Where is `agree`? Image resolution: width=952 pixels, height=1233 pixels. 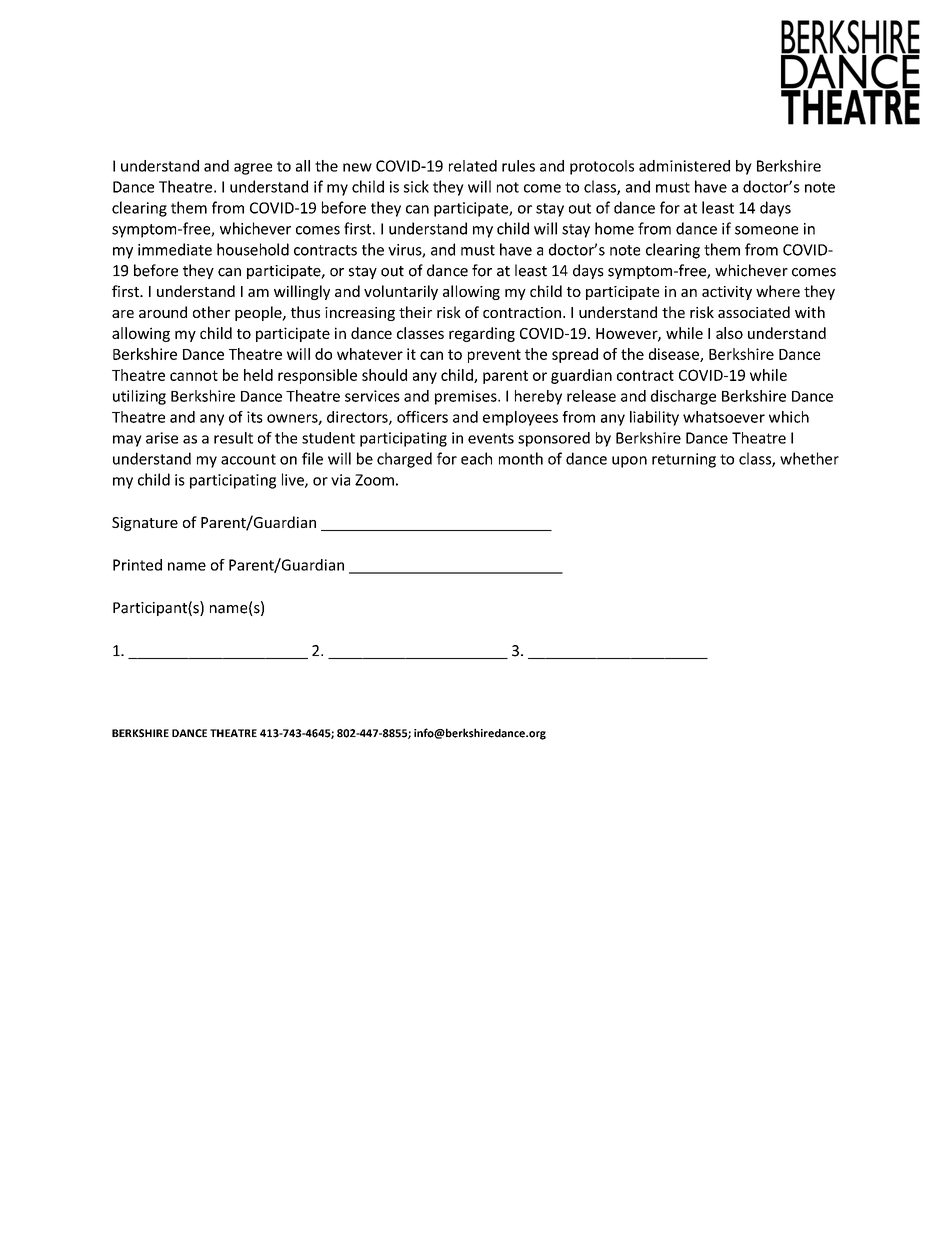
agree is located at coordinates (253, 169).
